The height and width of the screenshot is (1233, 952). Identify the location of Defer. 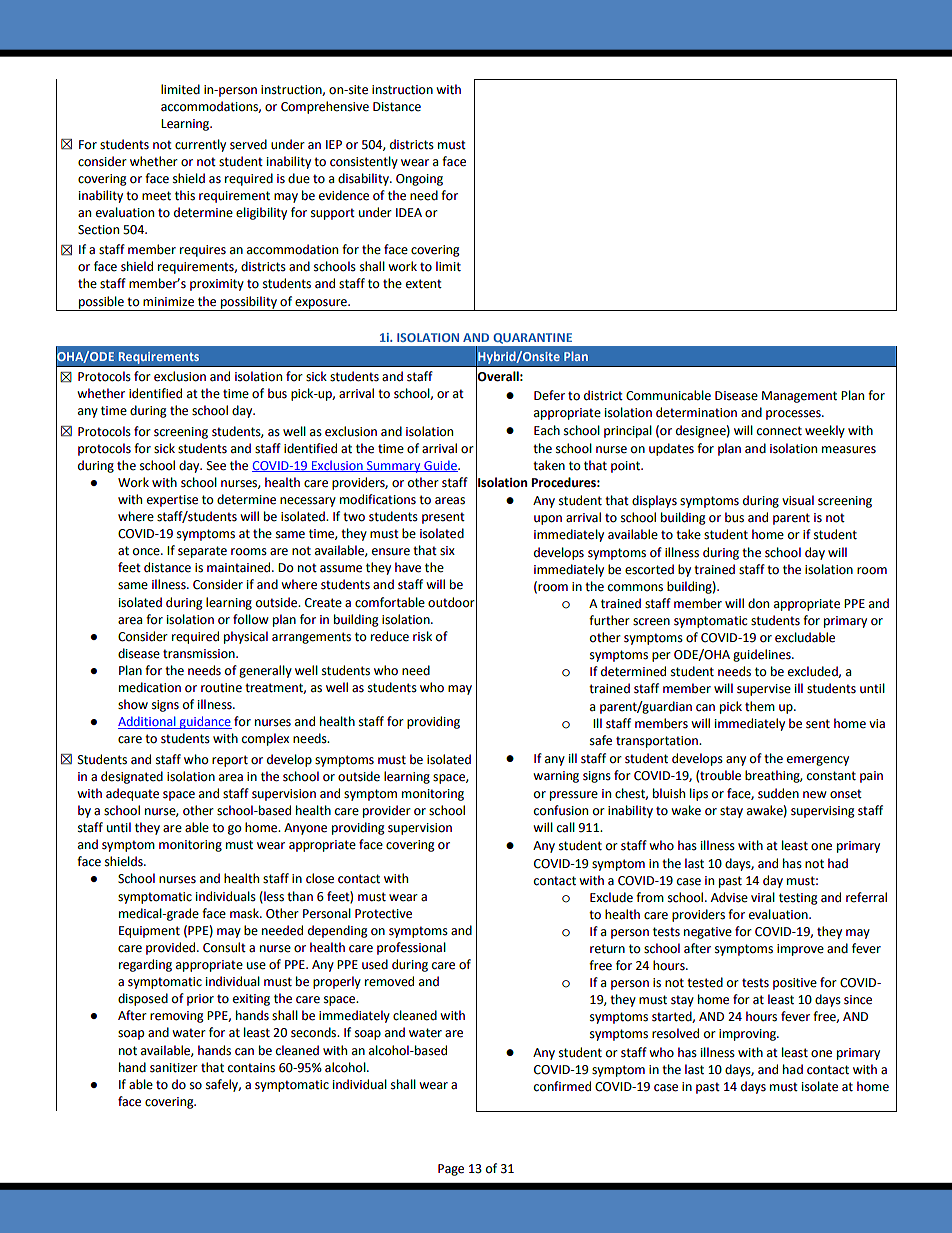
(549, 395).
